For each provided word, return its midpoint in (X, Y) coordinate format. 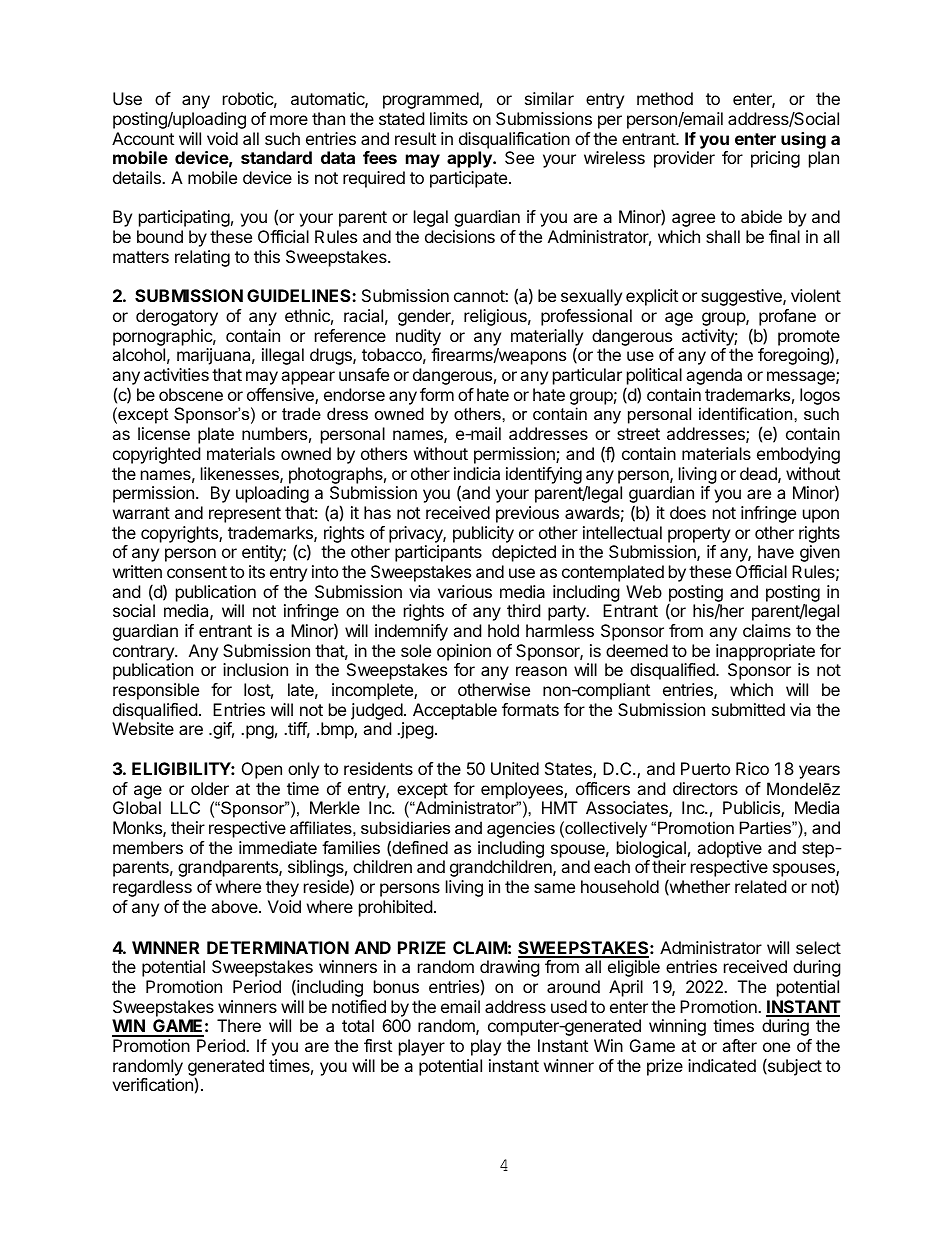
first (378, 1045)
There (239, 1025)
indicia (477, 473)
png (260, 732)
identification (747, 413)
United (515, 768)
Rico (752, 768)
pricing (775, 159)
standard (276, 157)
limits (449, 118)
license (164, 433)
